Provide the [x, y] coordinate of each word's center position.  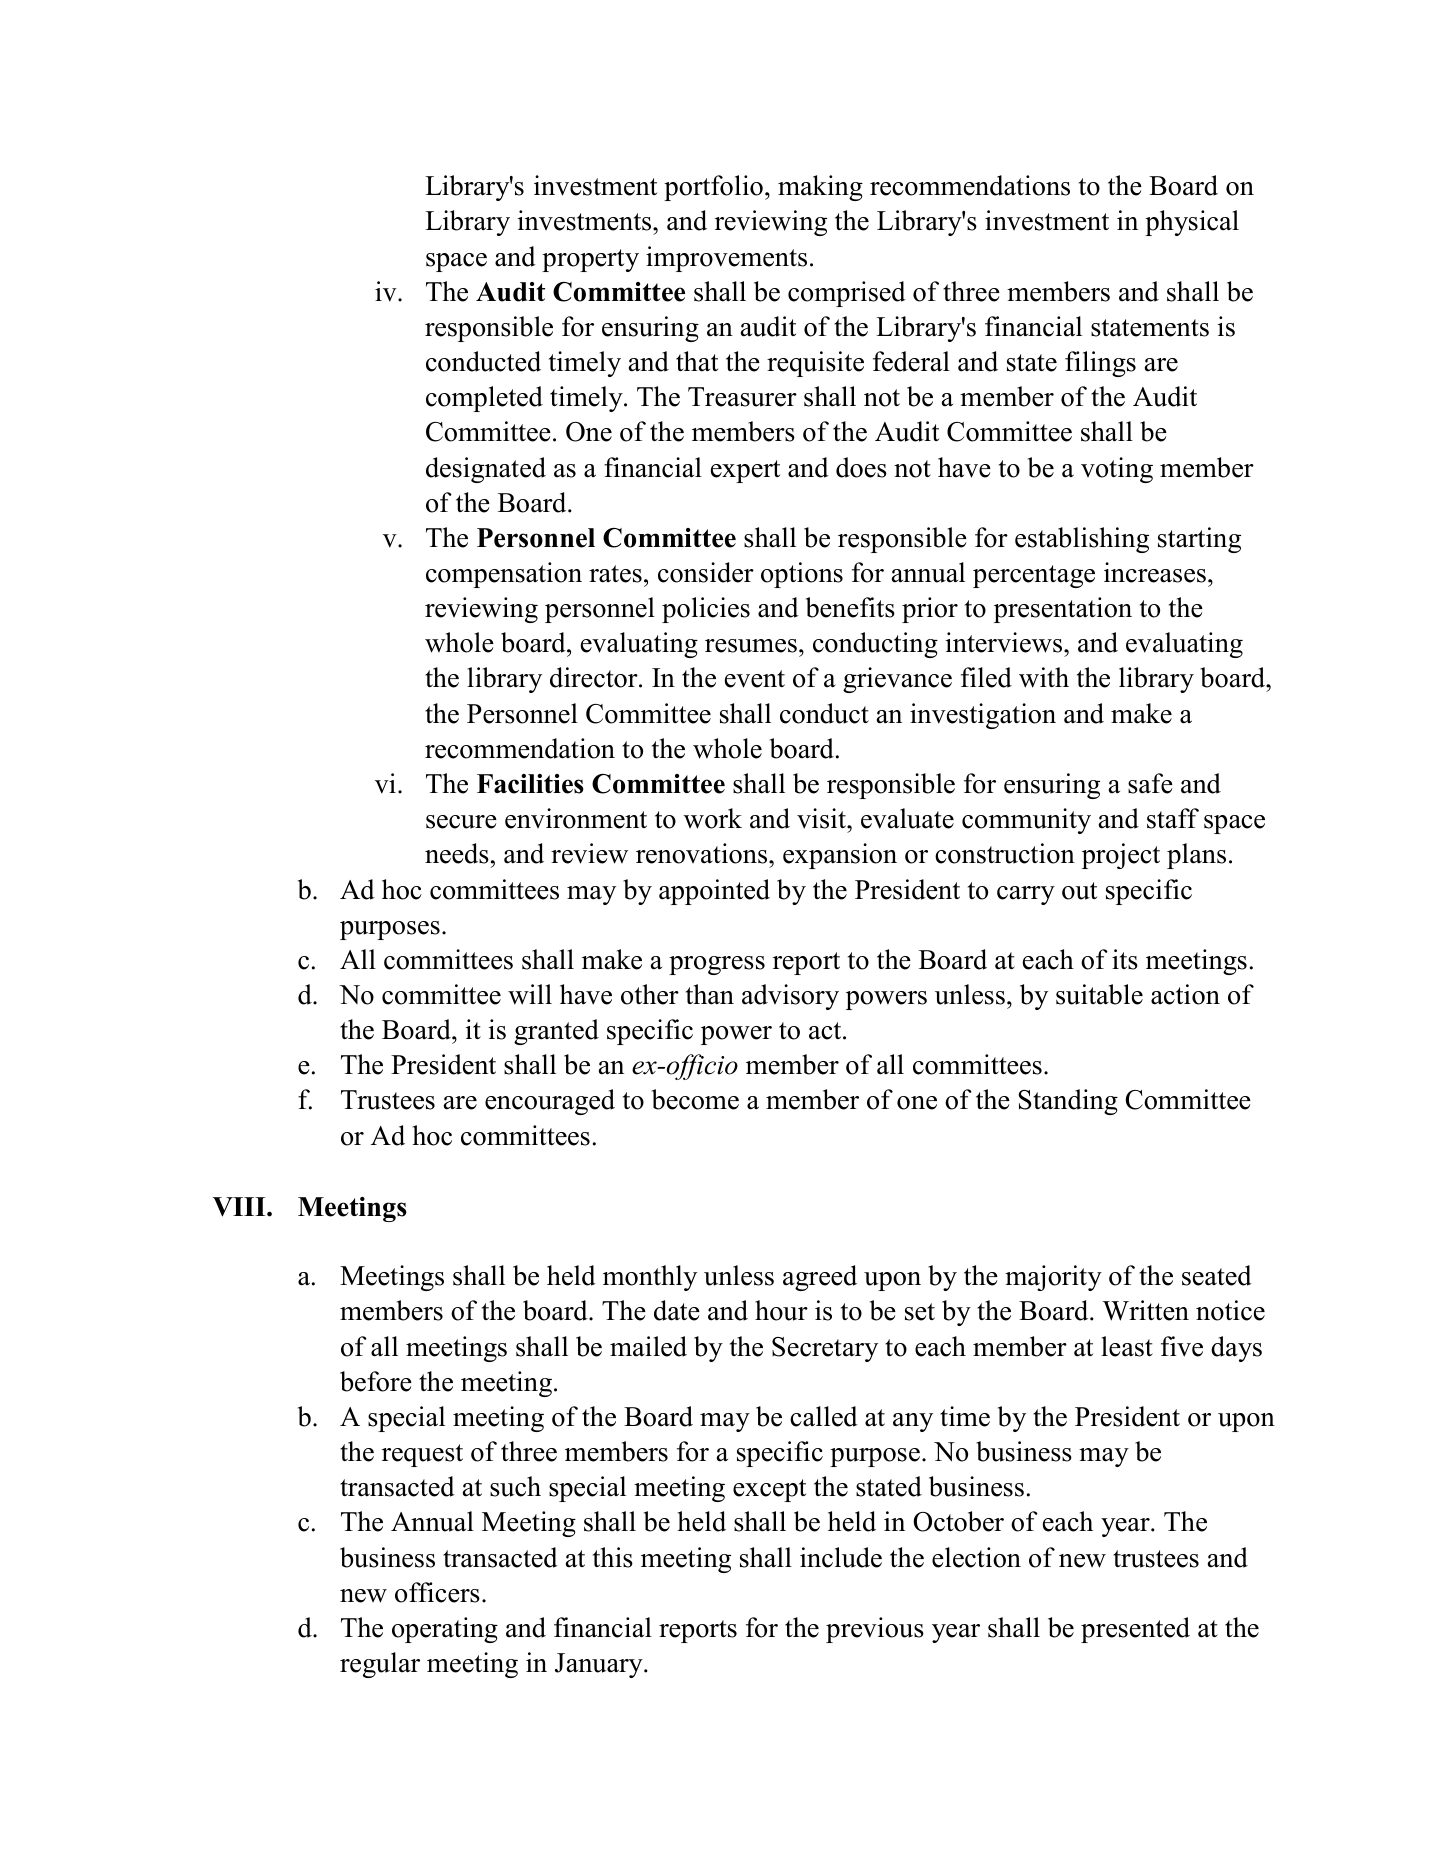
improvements [726, 259]
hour [781, 1310]
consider [706, 572]
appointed [714, 892]
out [1079, 891]
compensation [504, 575]
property [590, 260]
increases [1155, 572]
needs [457, 853]
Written [1145, 1310]
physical [1192, 223]
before [376, 1381]
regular [380, 1665]
